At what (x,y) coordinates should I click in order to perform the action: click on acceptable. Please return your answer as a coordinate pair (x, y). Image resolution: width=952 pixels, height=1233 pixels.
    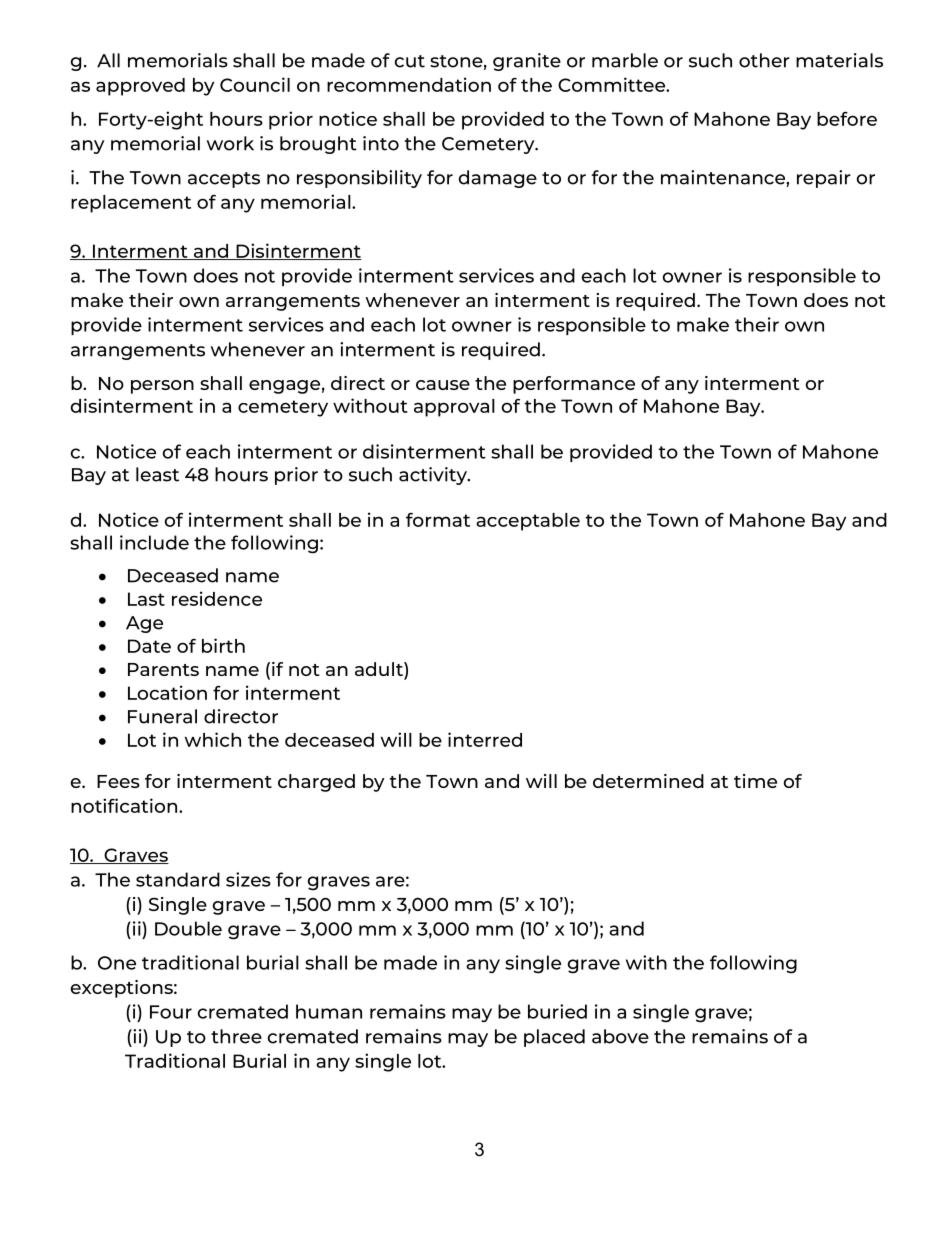
    Looking at the image, I should click on (528, 522).
